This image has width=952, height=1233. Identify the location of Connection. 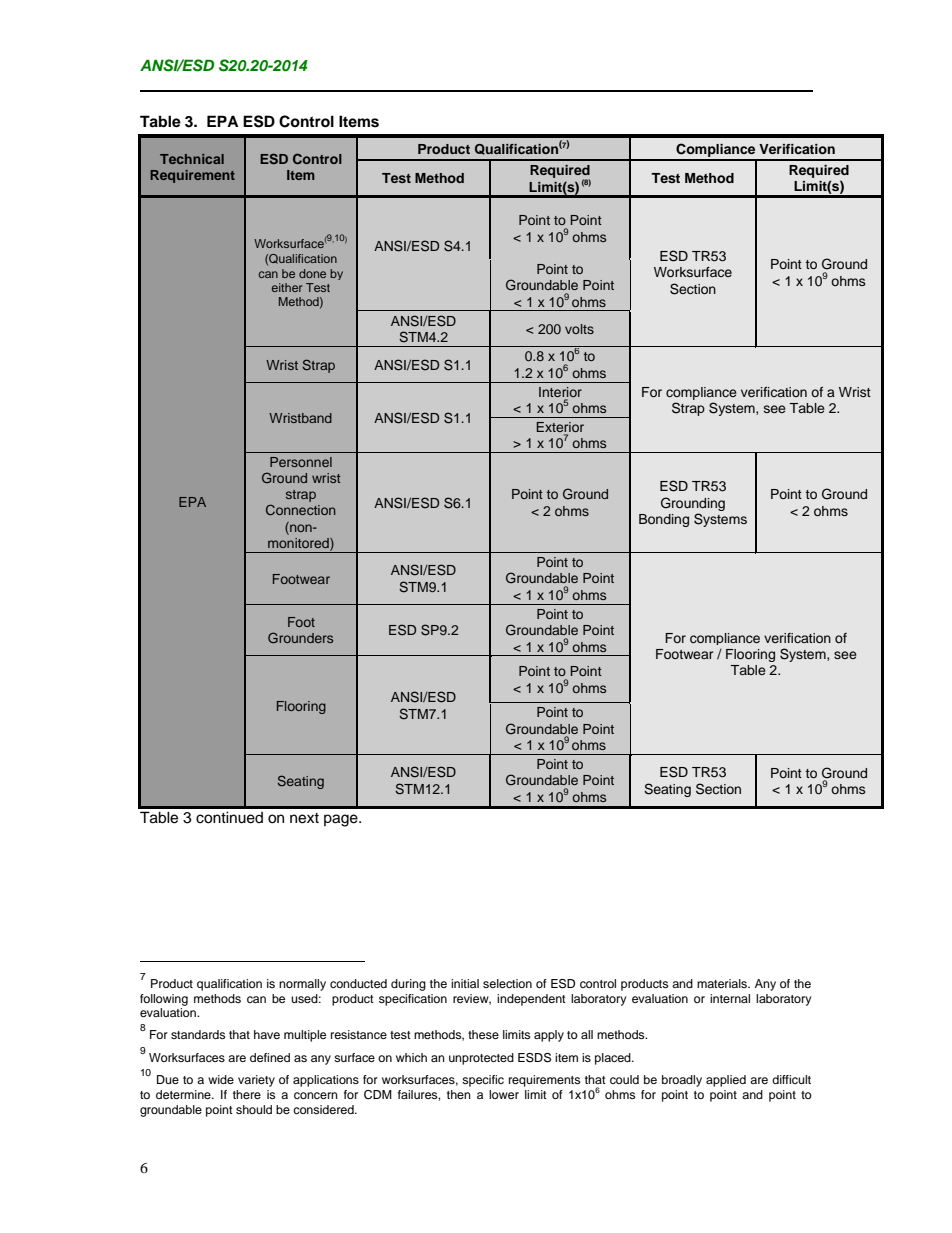
(301, 509).
